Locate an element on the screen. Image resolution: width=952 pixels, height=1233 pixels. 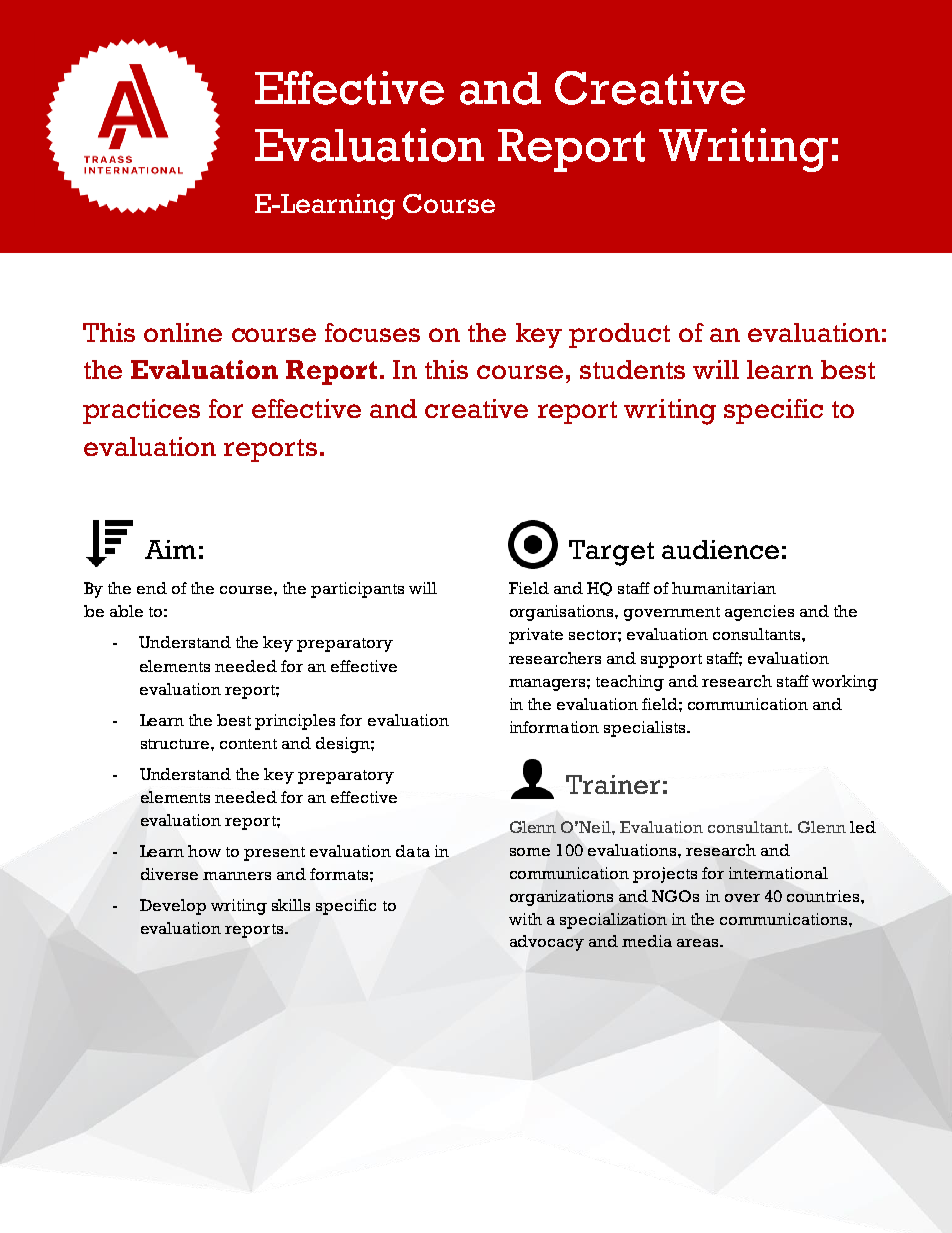
focuses is located at coordinates (372, 332).
